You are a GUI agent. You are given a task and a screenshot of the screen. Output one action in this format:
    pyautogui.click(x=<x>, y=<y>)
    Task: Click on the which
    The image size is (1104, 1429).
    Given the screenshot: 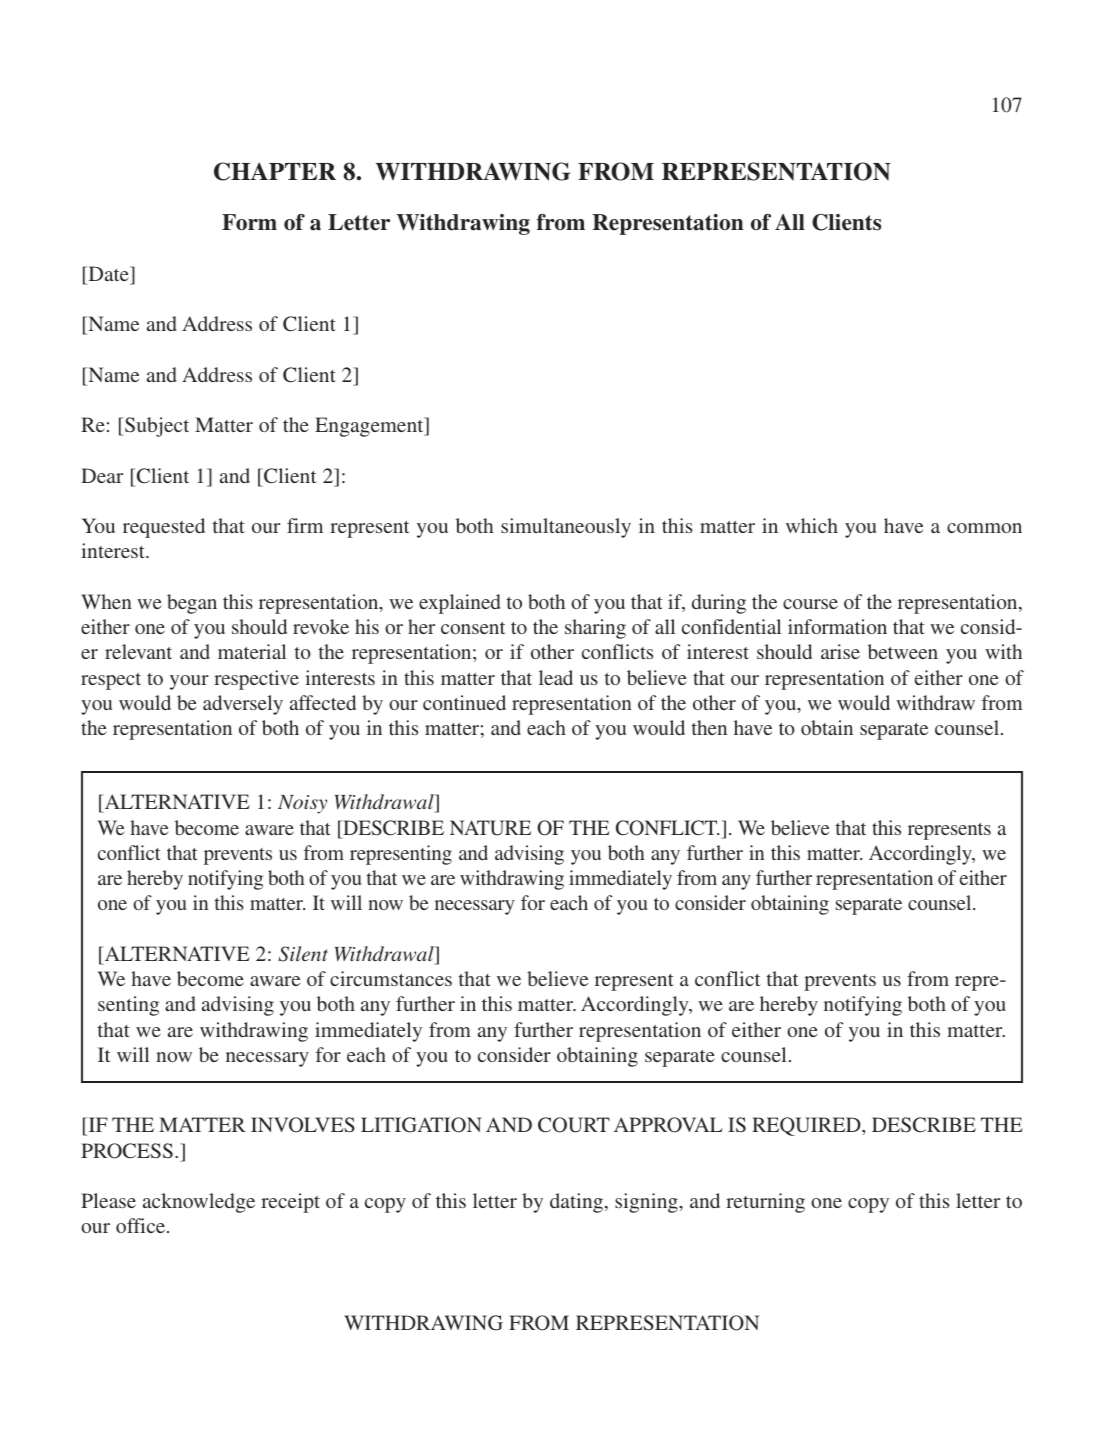 What is the action you would take?
    pyautogui.click(x=812, y=525)
